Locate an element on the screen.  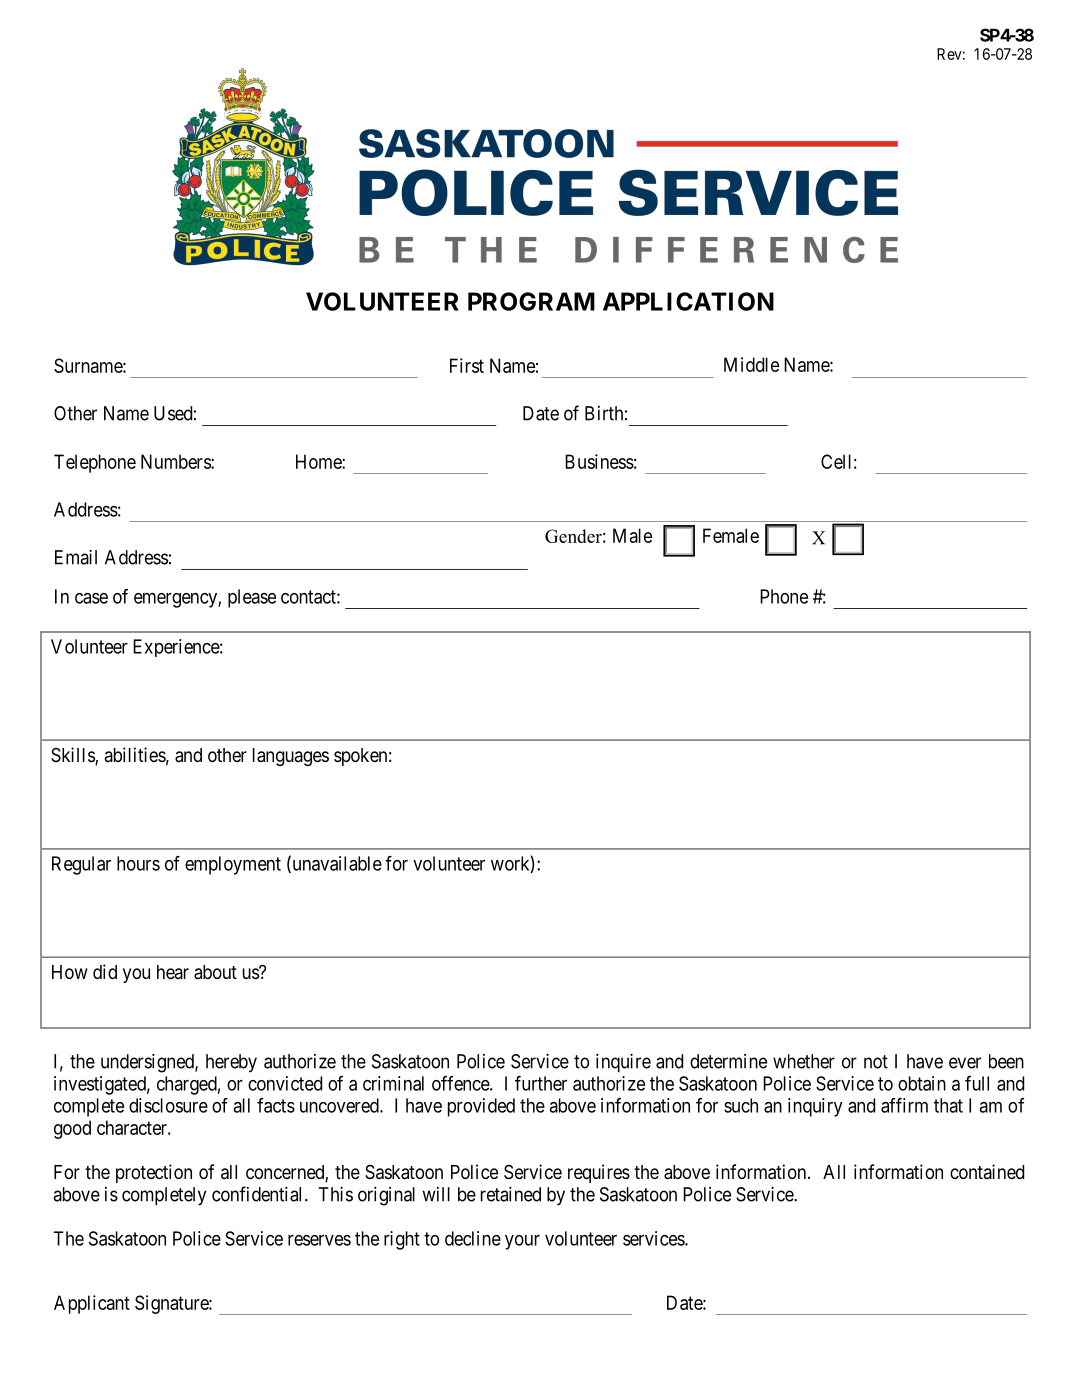
not is located at coordinates (876, 1062).
